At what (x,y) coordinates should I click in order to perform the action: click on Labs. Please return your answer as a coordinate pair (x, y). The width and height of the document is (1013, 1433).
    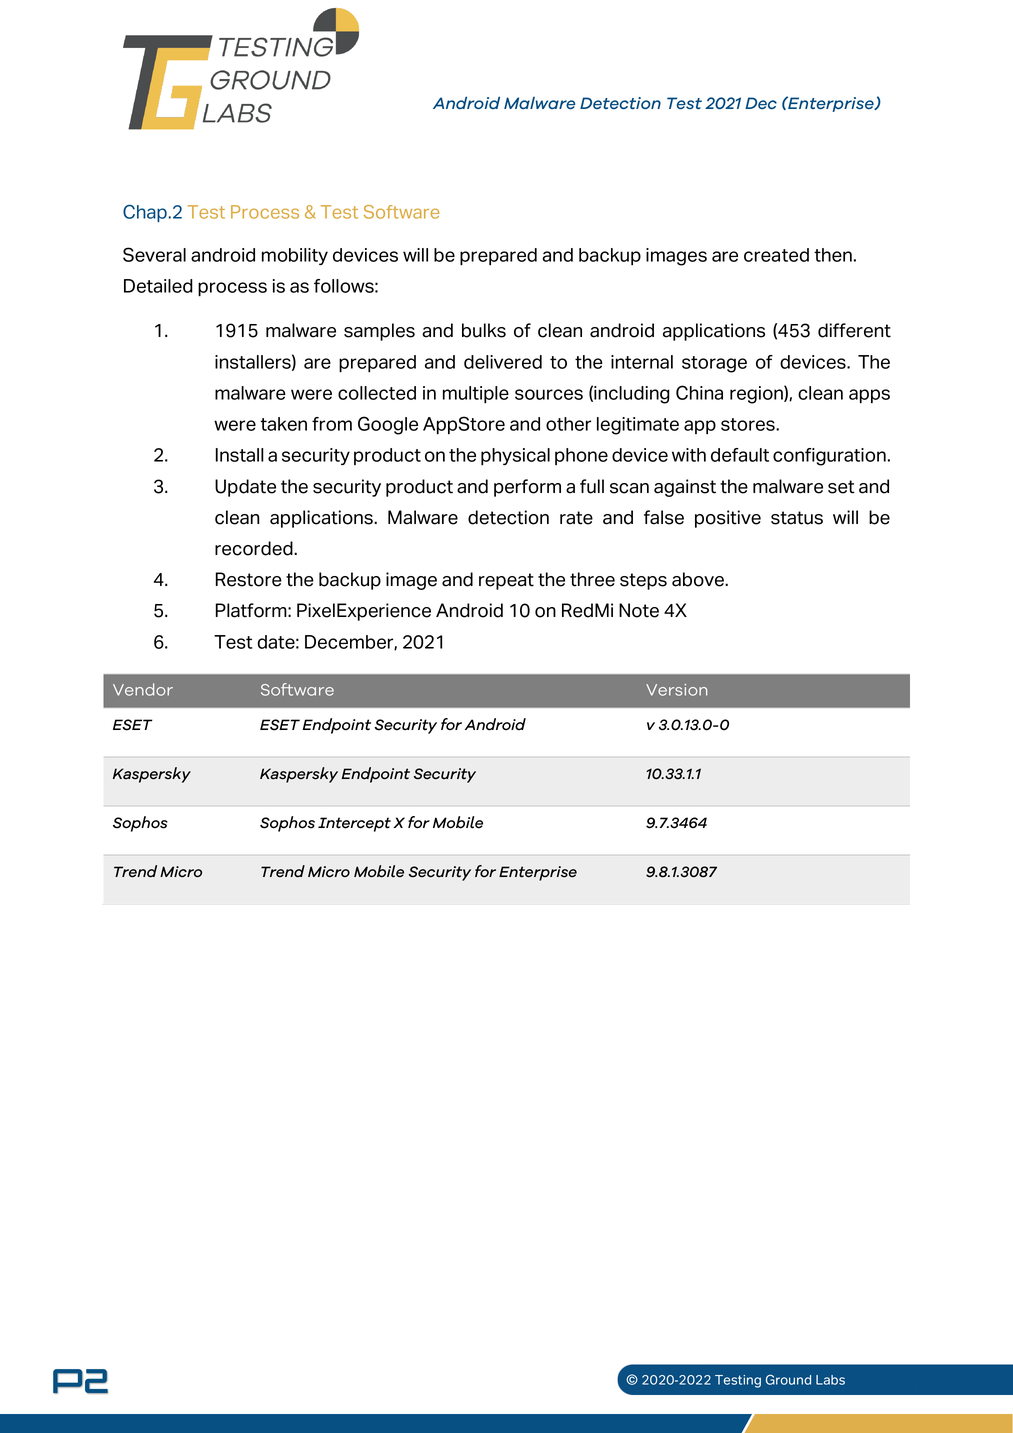
    Looking at the image, I should click on (830, 1380).
